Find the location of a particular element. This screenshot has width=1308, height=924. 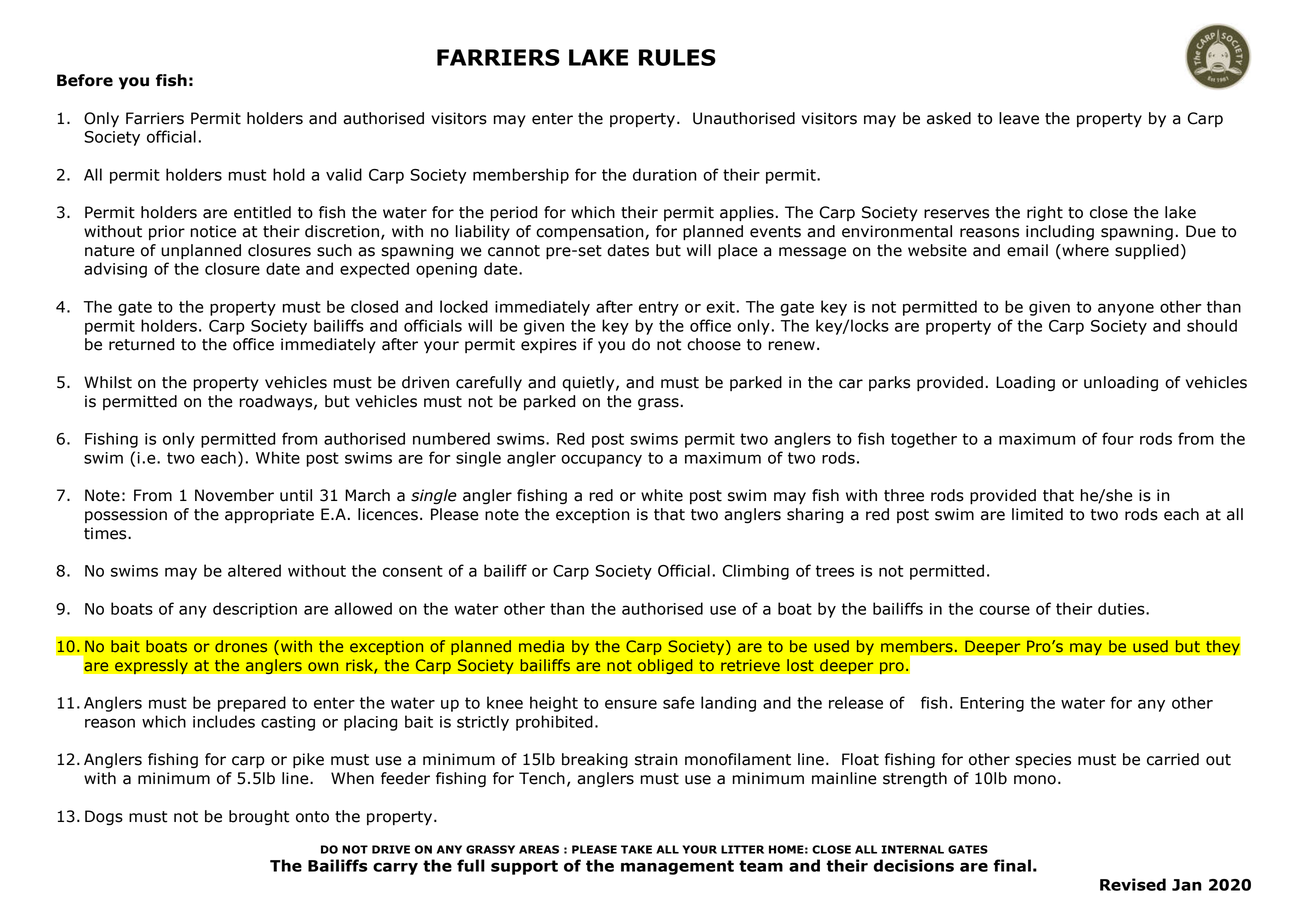

four is located at coordinates (1118, 438).
